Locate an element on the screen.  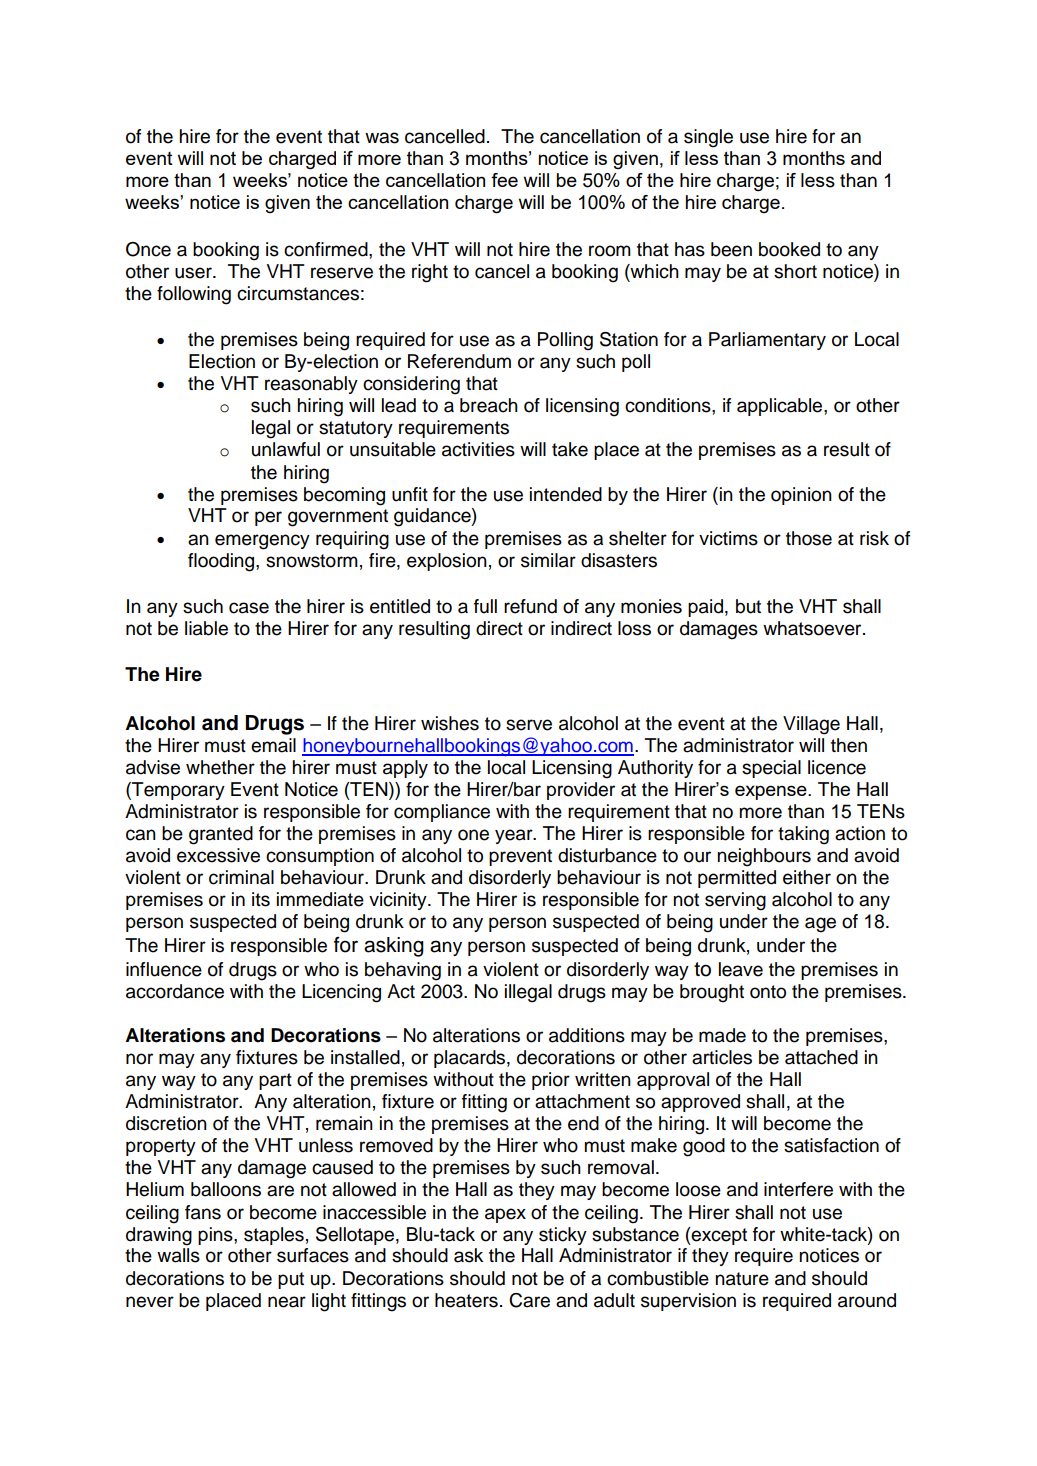
fee is located at coordinates (504, 180).
